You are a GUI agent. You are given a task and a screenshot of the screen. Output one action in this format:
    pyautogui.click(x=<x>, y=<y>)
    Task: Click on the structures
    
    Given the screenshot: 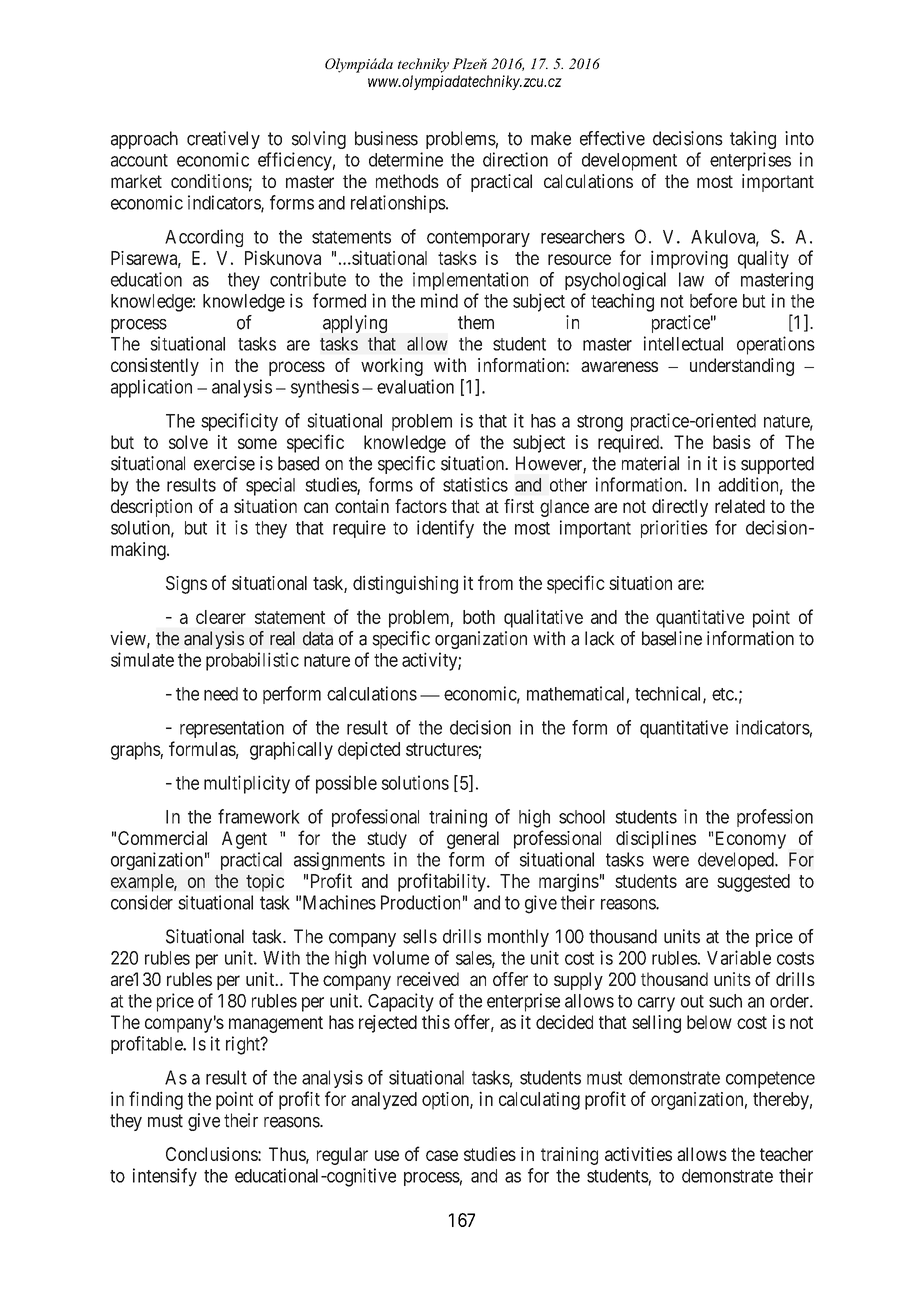 What is the action you would take?
    pyautogui.click(x=442, y=749)
